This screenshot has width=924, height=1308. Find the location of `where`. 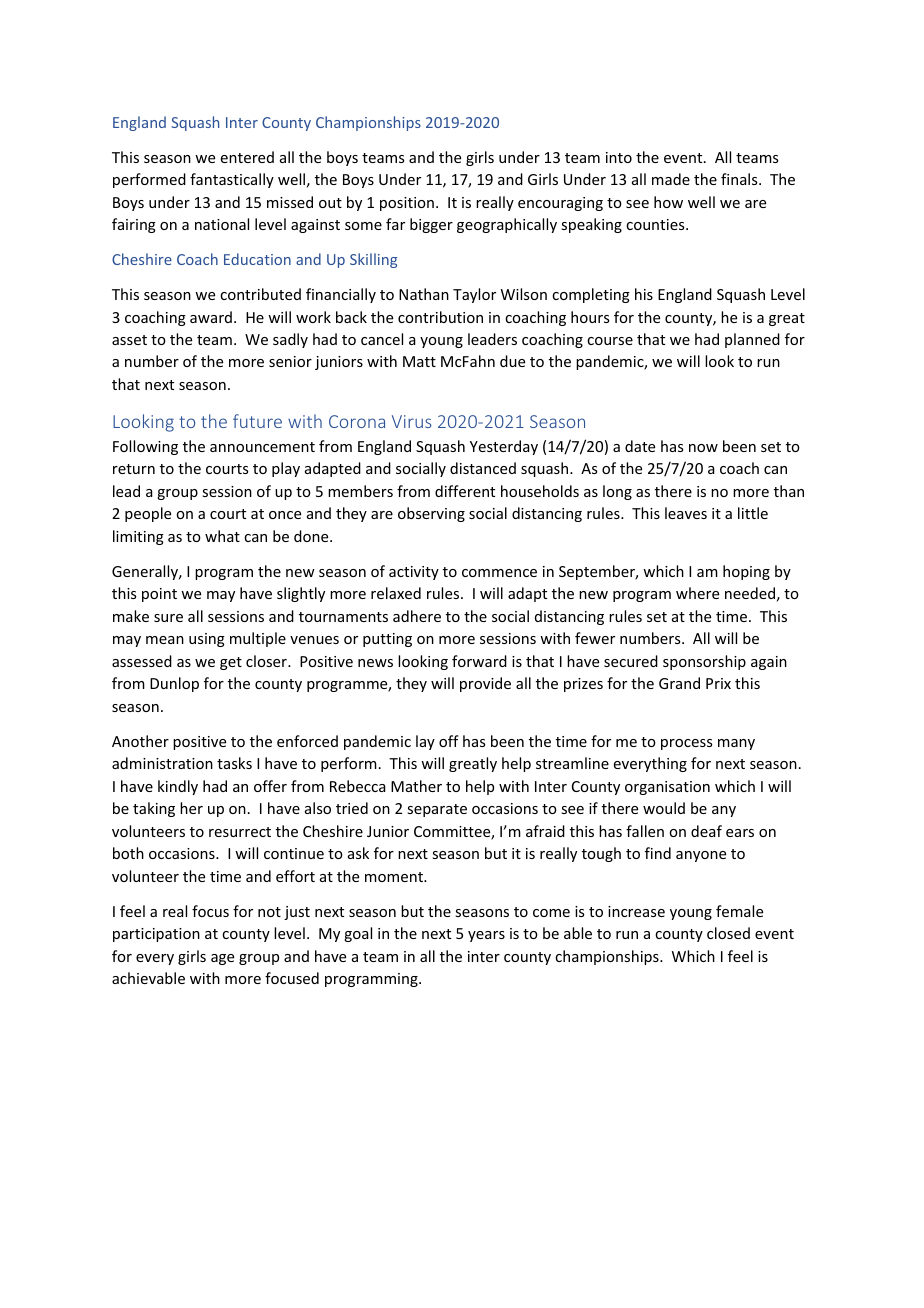

where is located at coordinates (697, 593).
